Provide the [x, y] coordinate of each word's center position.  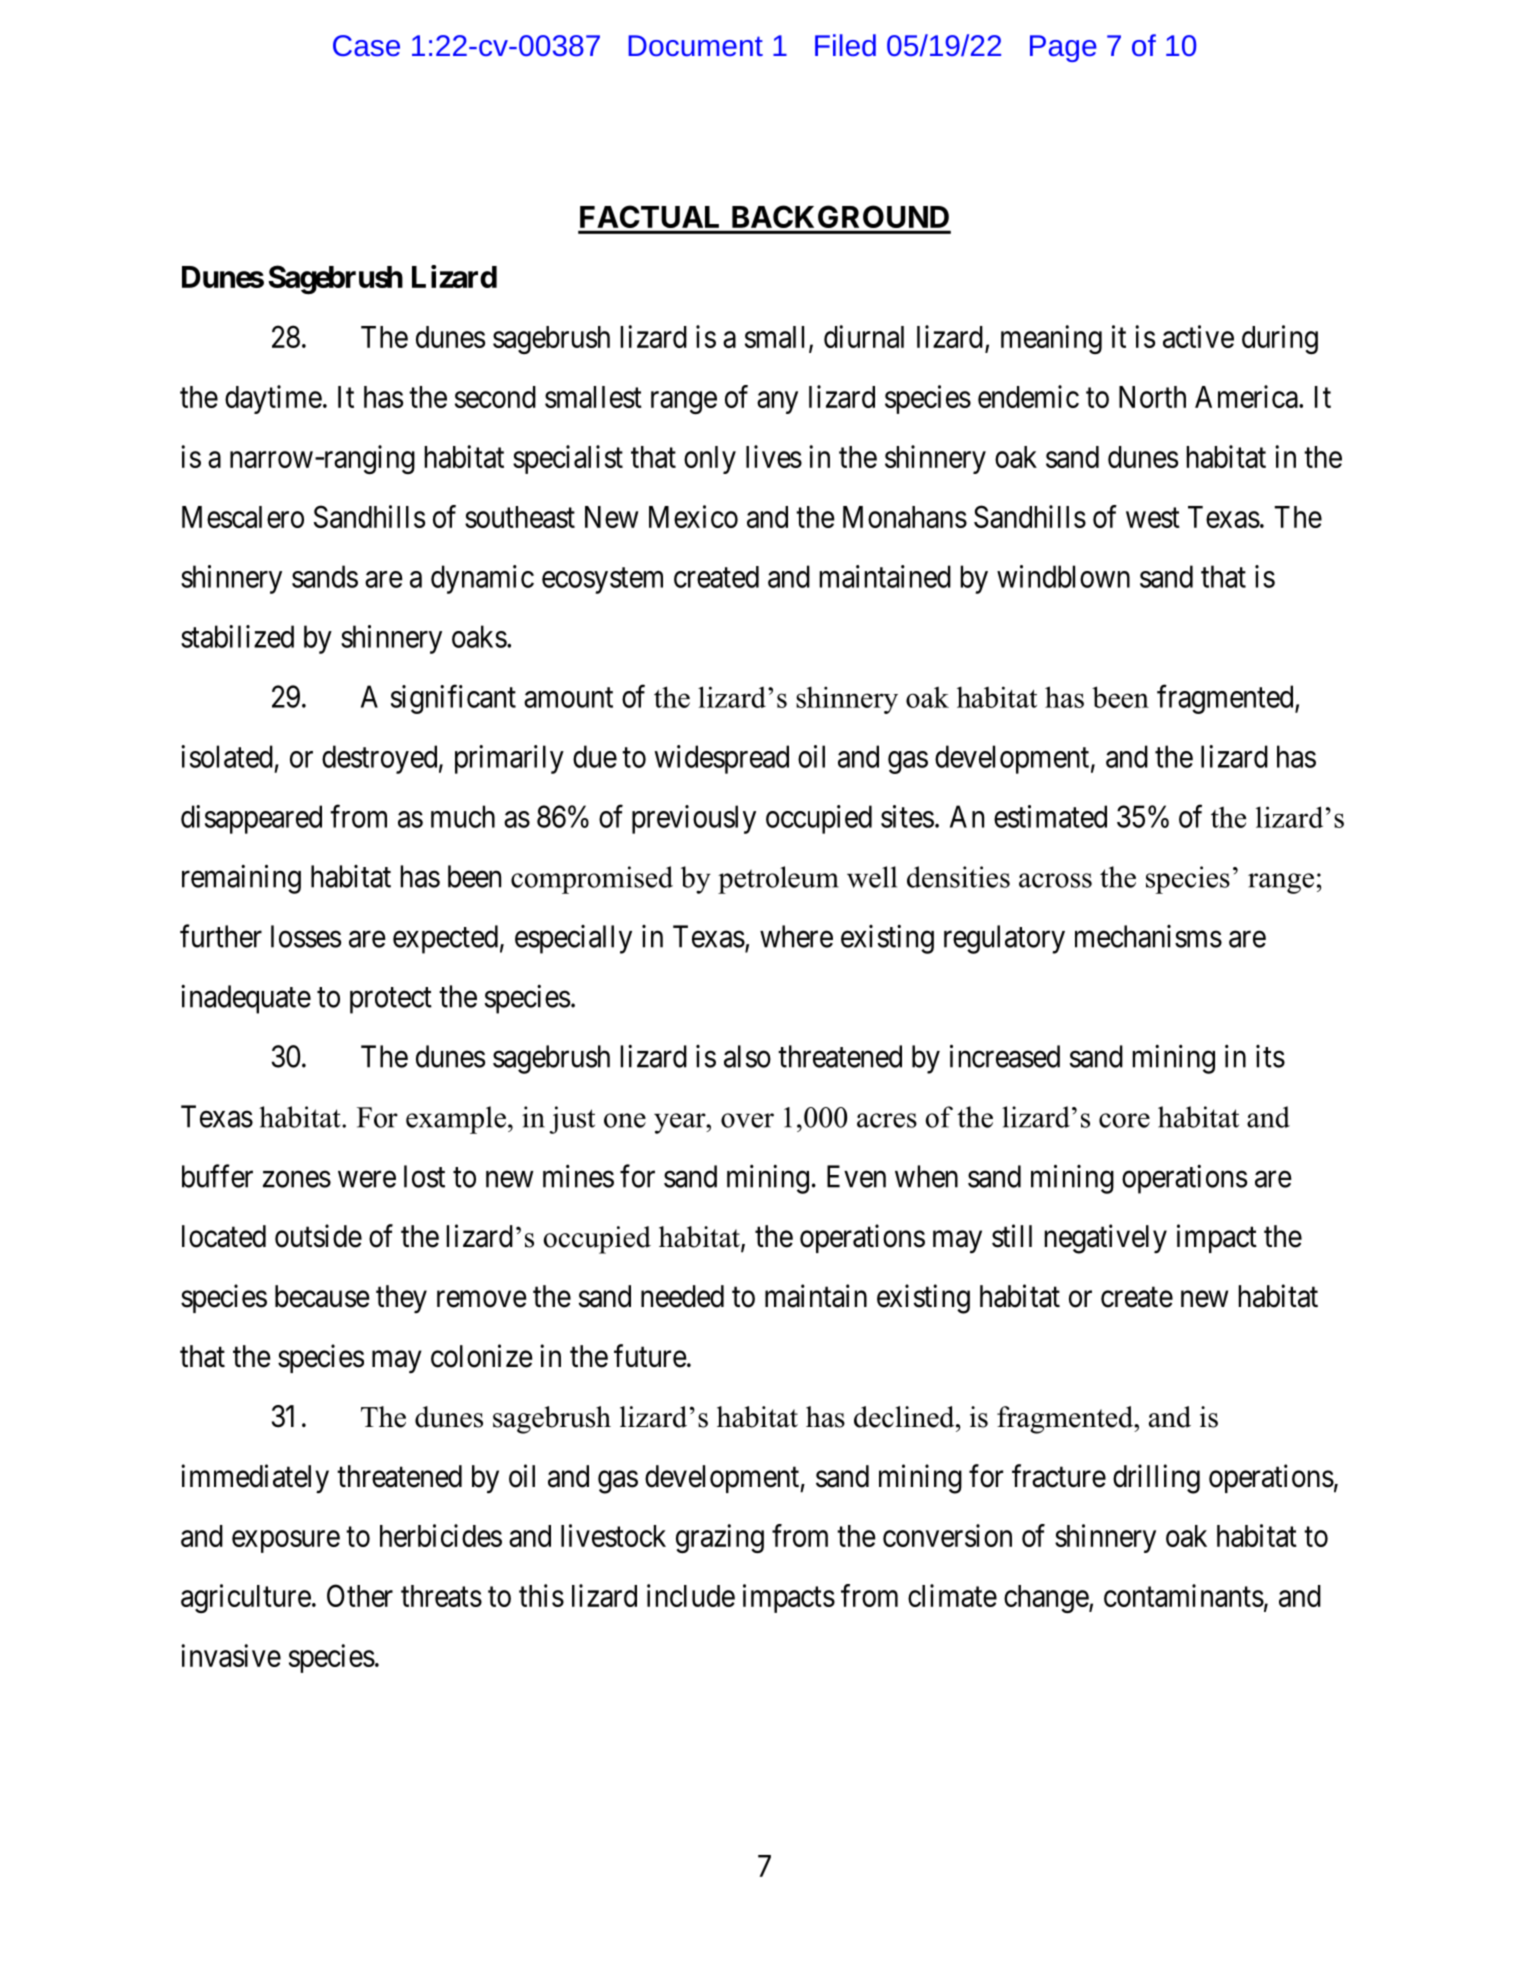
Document [695, 45]
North [1152, 397]
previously [694, 819]
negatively [1105, 1239]
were [367, 1179]
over [747, 1120]
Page [1063, 48]
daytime [273, 399]
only [710, 460]
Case [366, 45]
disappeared [251, 819]
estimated [1050, 816]
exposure [286, 1542]
